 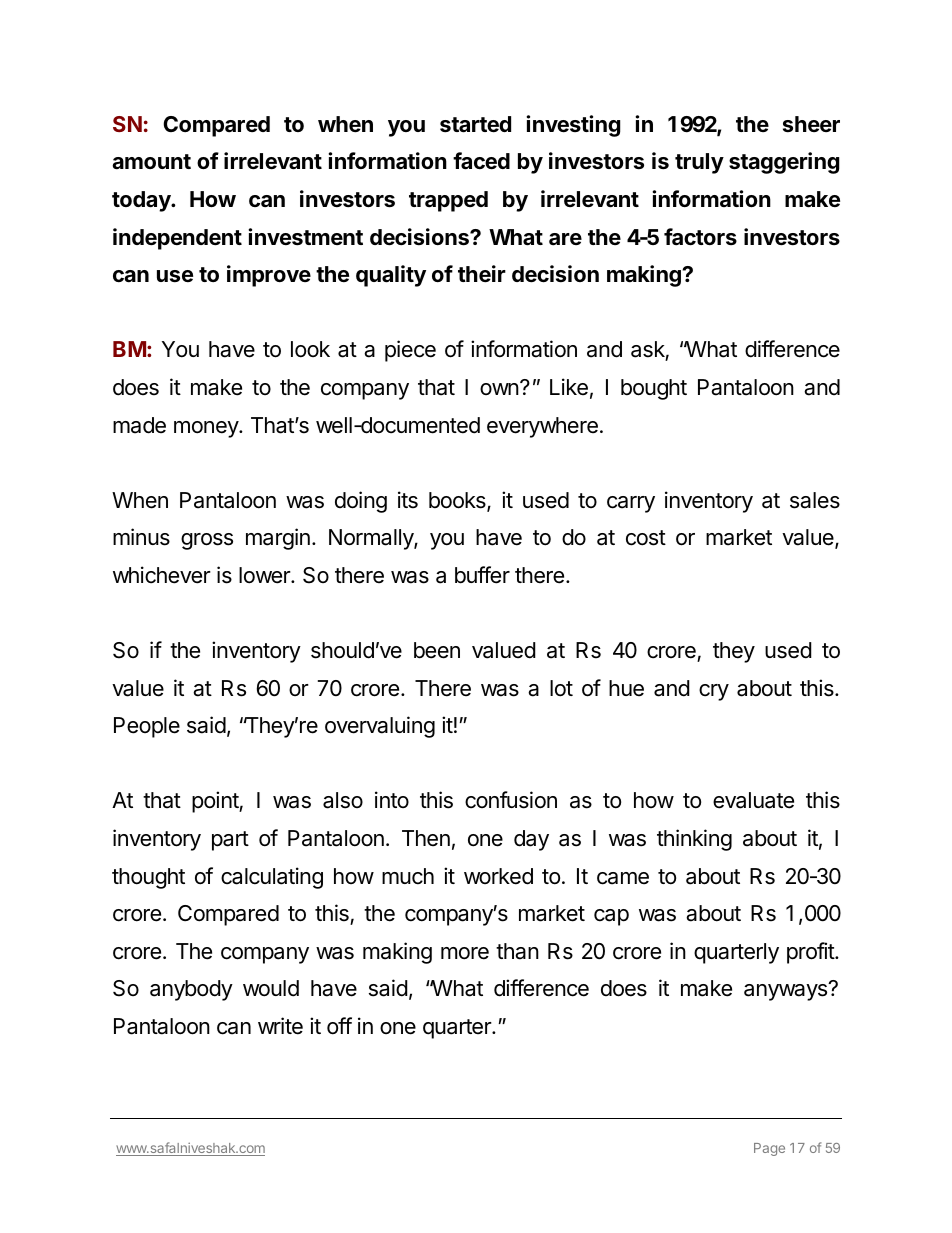 What do you see at coordinates (339, 1026) in the page?
I see `off` at bounding box center [339, 1026].
